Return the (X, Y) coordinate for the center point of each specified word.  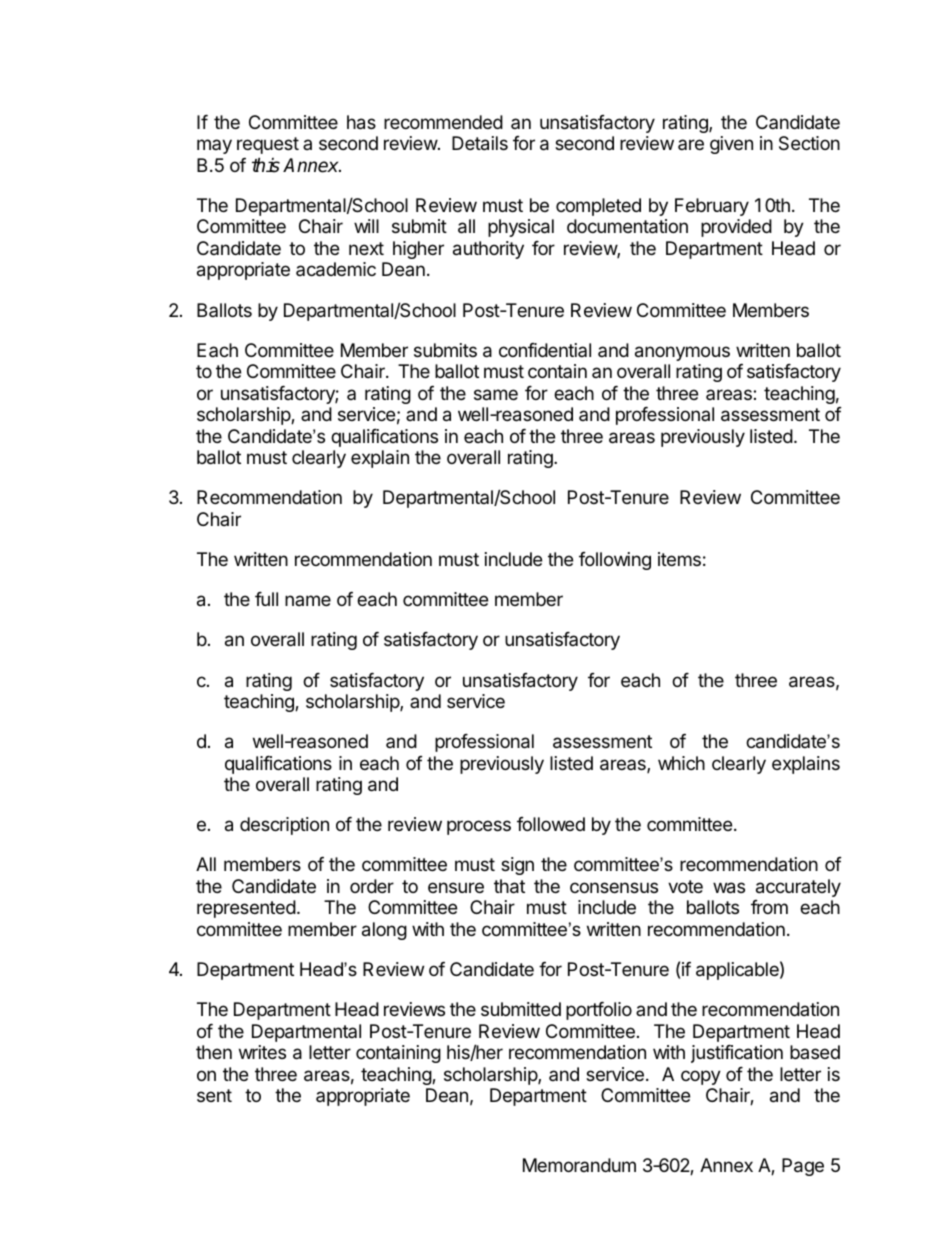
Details (480, 143)
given (731, 145)
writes (262, 1052)
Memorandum (579, 1165)
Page (803, 1167)
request (268, 145)
